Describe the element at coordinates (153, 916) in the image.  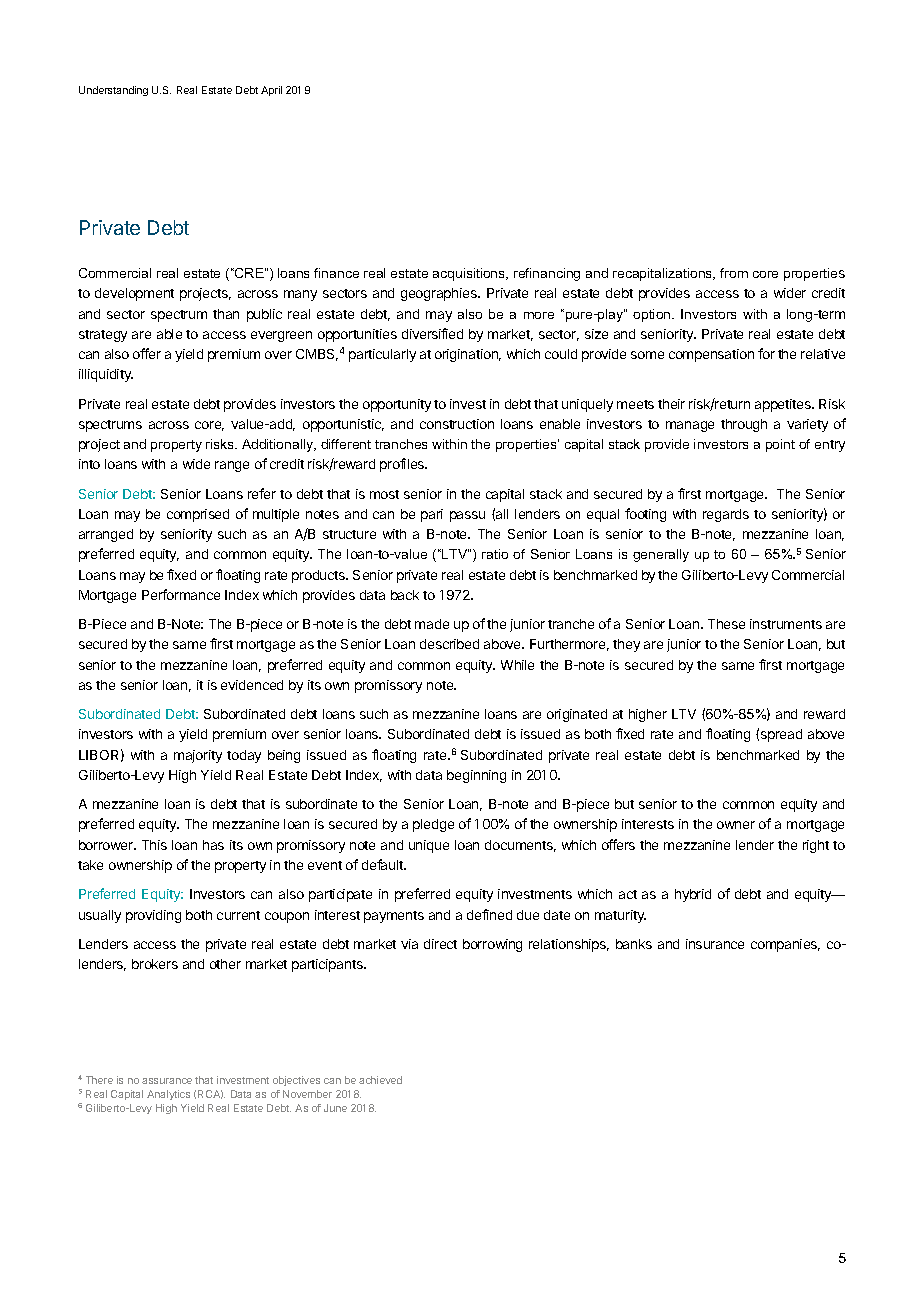
I see `providing` at that location.
